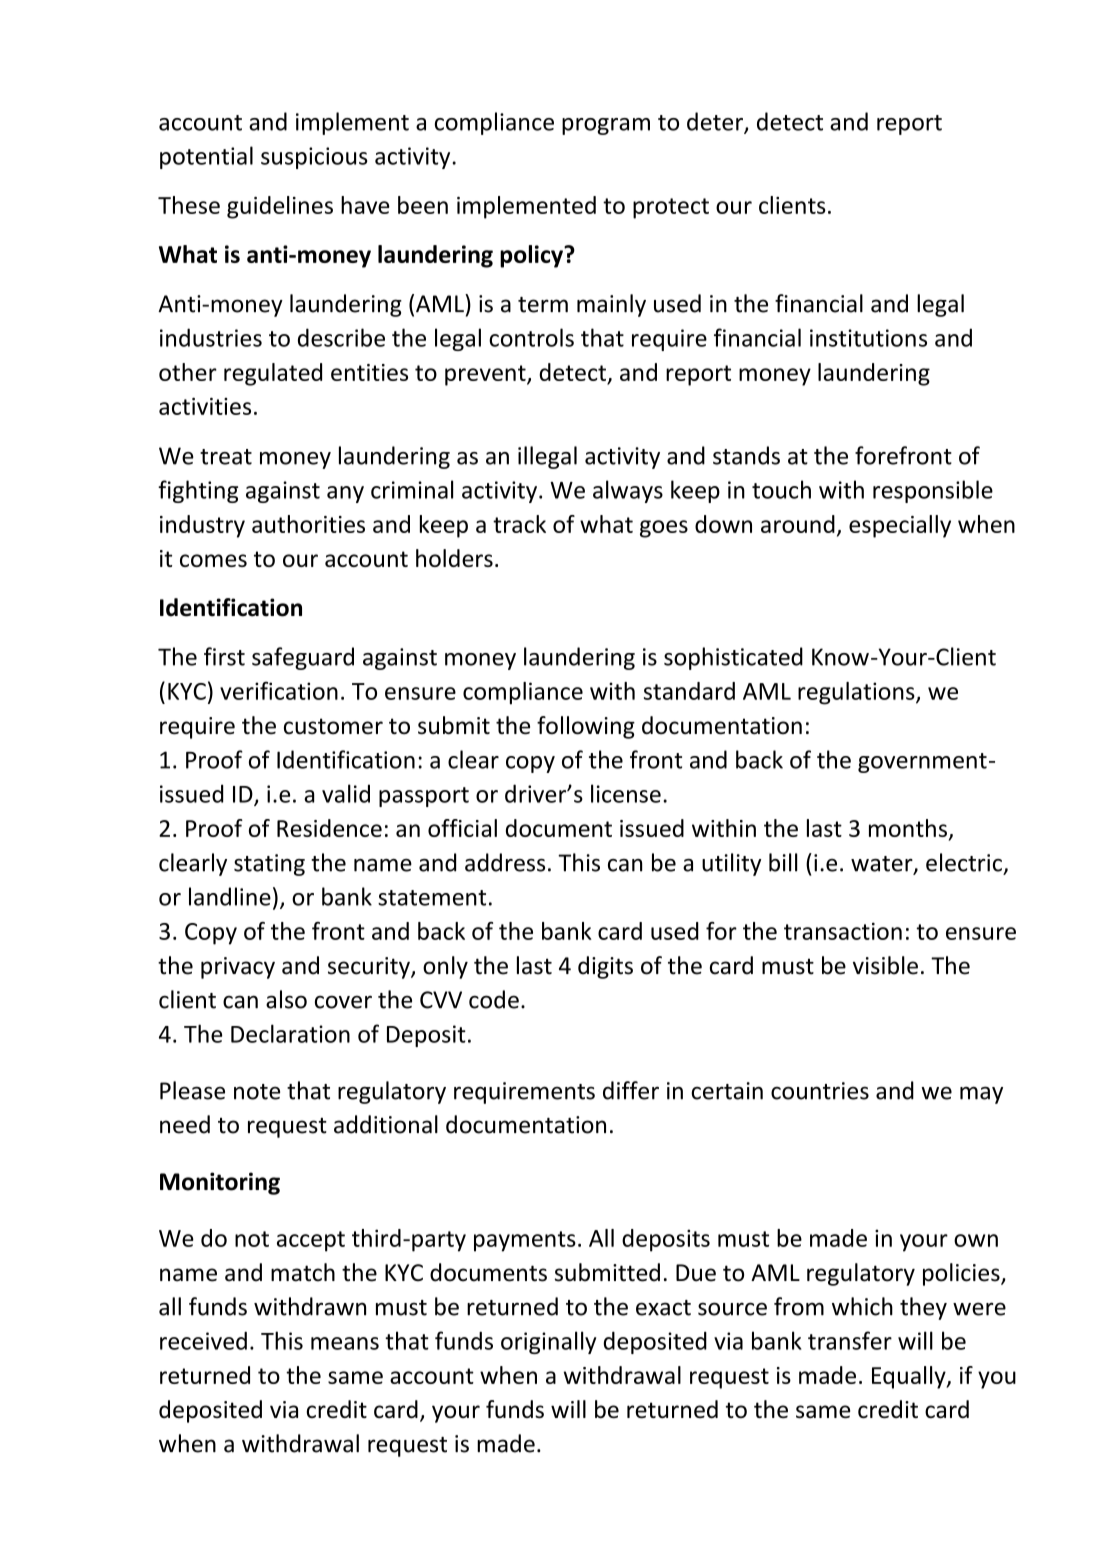  Describe the element at coordinates (505, 862) in the image. I see `address` at that location.
